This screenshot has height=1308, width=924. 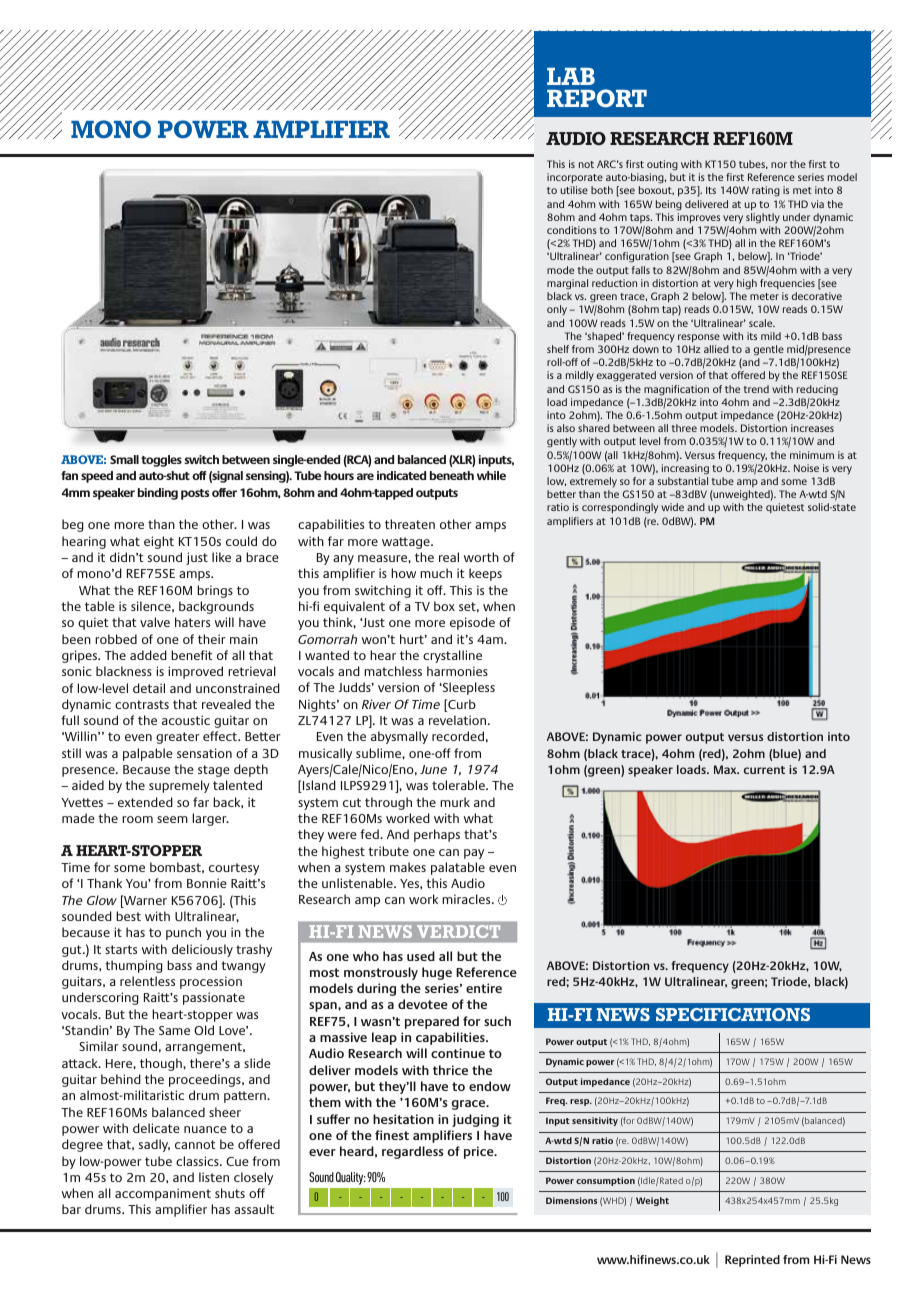 I want to click on nor, so click(x=779, y=165).
